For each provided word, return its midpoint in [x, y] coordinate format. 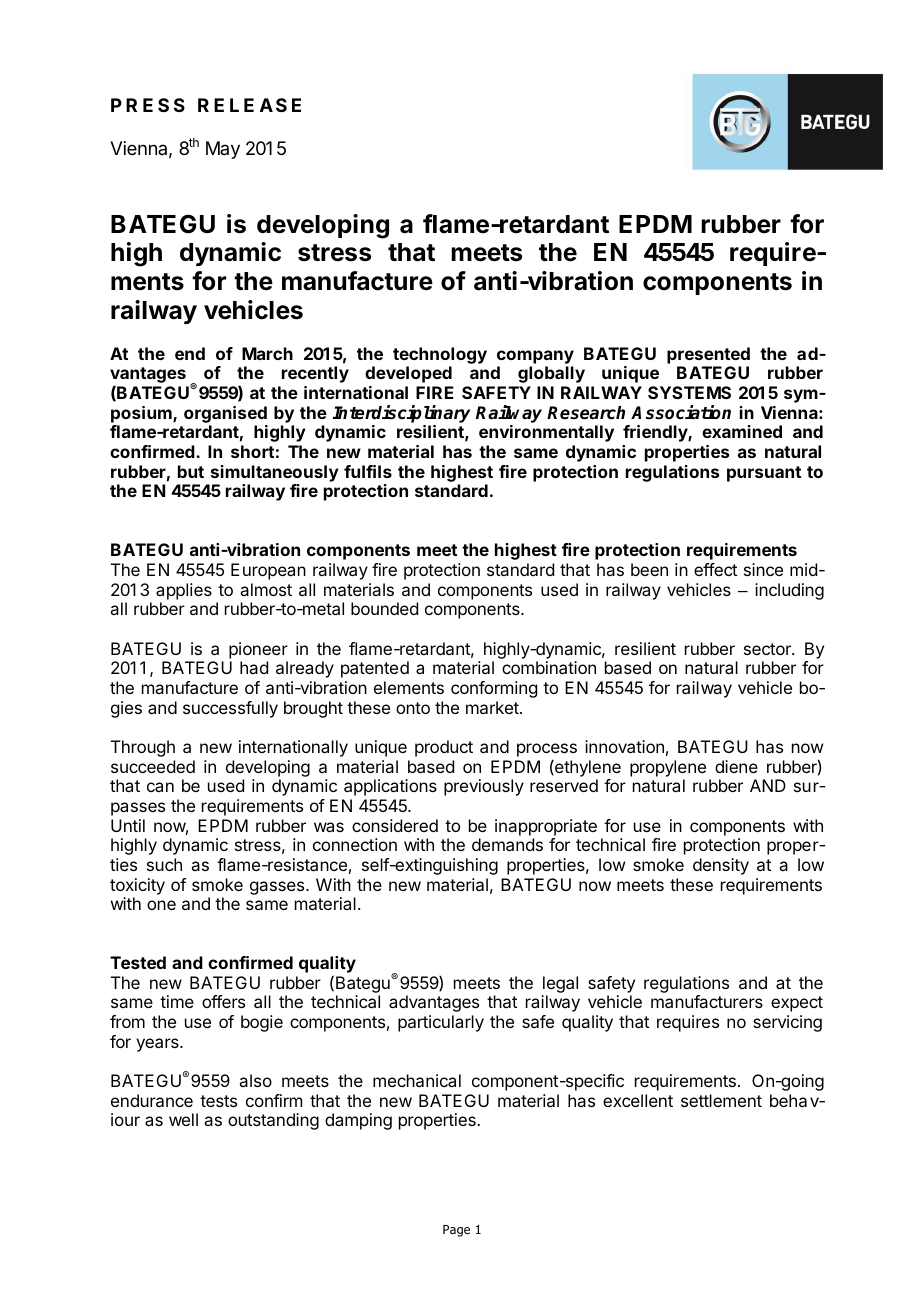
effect [715, 569]
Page [456, 1231]
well [183, 1119]
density [721, 866]
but [191, 471]
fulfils [368, 471]
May [223, 150]
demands [507, 844]
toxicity [137, 886]
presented [708, 355]
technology [440, 355]
